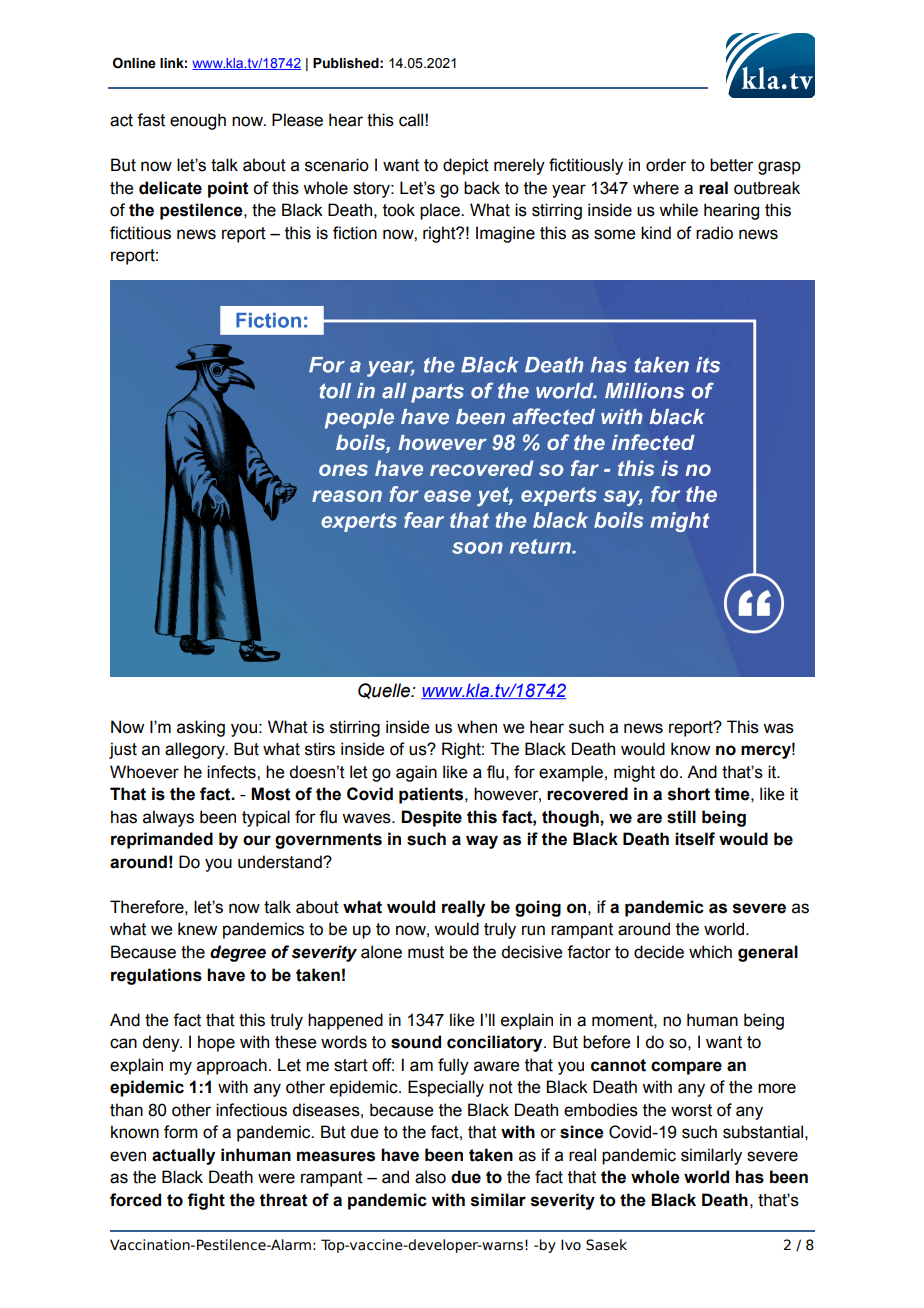 The width and height of the screenshot is (924, 1308). What do you see at coordinates (228, 189) in the screenshot?
I see `point` at bounding box center [228, 189].
